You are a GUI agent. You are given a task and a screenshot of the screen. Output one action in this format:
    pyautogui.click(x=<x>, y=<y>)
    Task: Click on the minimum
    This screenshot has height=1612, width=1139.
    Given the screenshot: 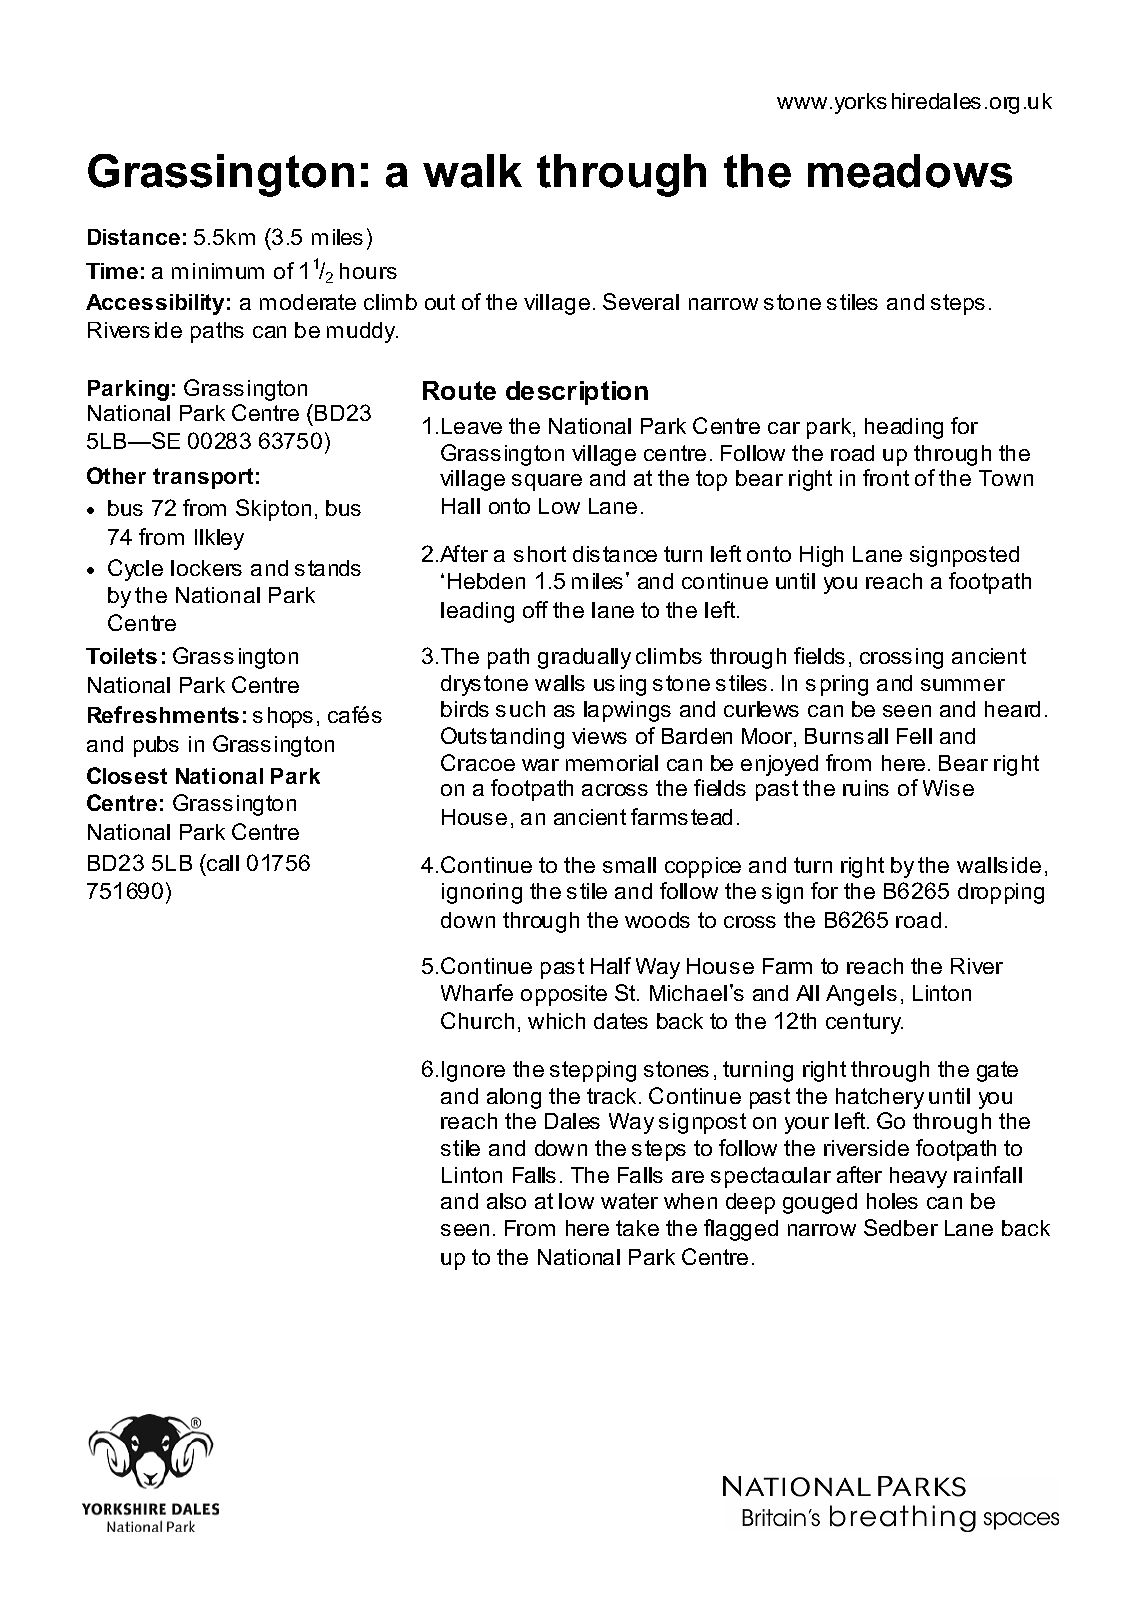 What is the action you would take?
    pyautogui.click(x=218, y=271)
